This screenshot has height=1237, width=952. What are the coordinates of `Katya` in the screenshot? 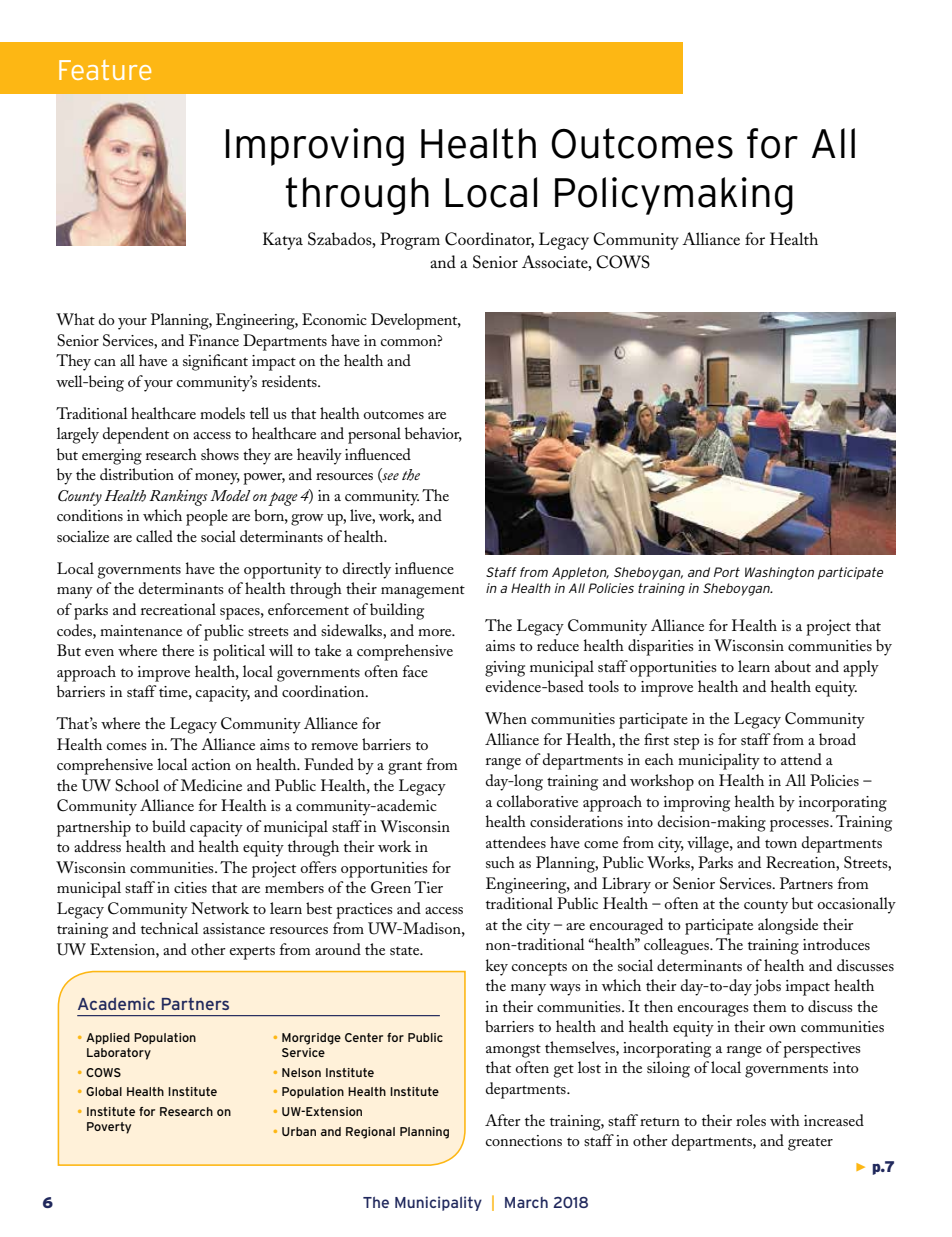 It's located at (283, 241).
